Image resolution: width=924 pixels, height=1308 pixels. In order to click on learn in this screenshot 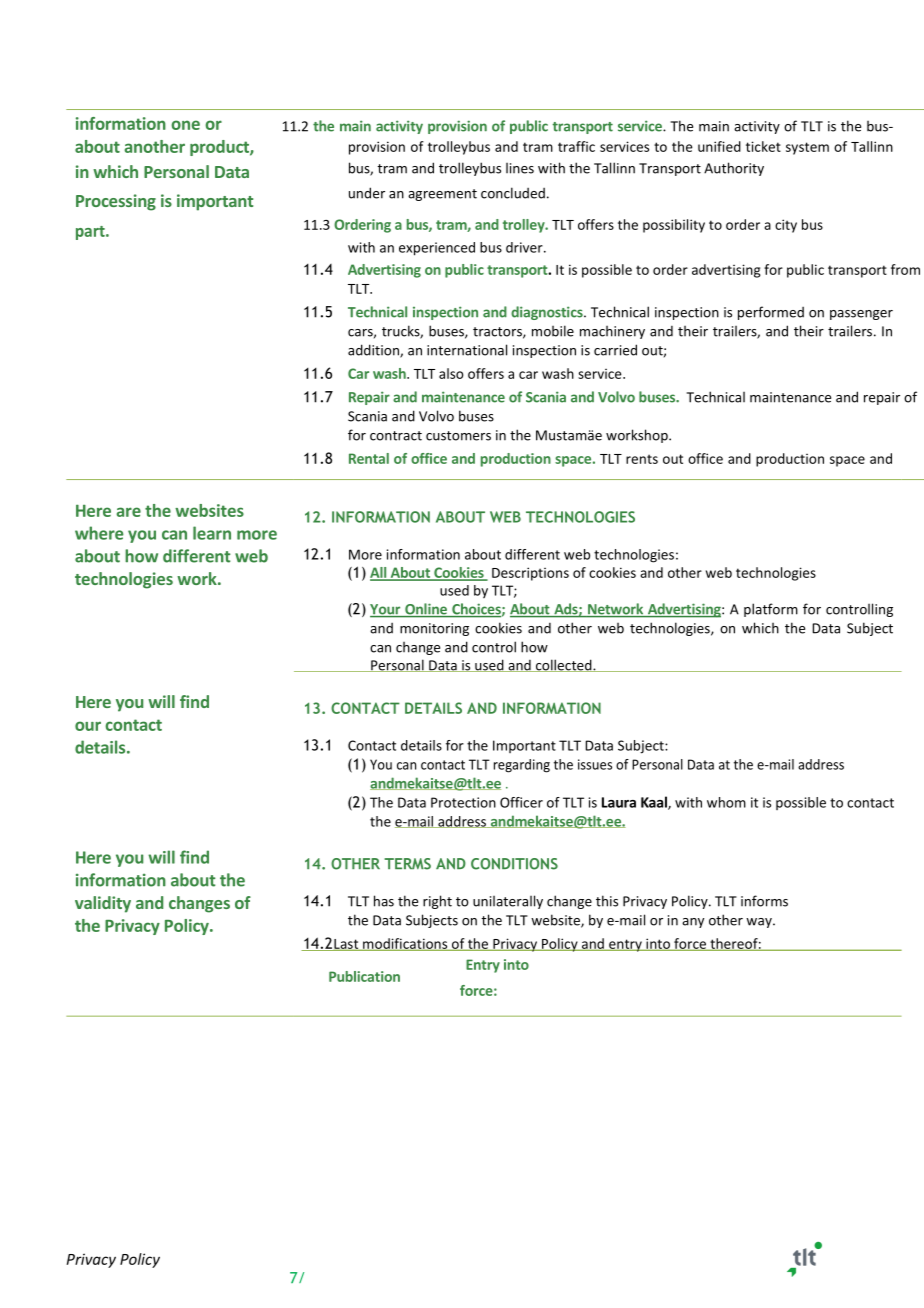, I will do `click(212, 533)`.
